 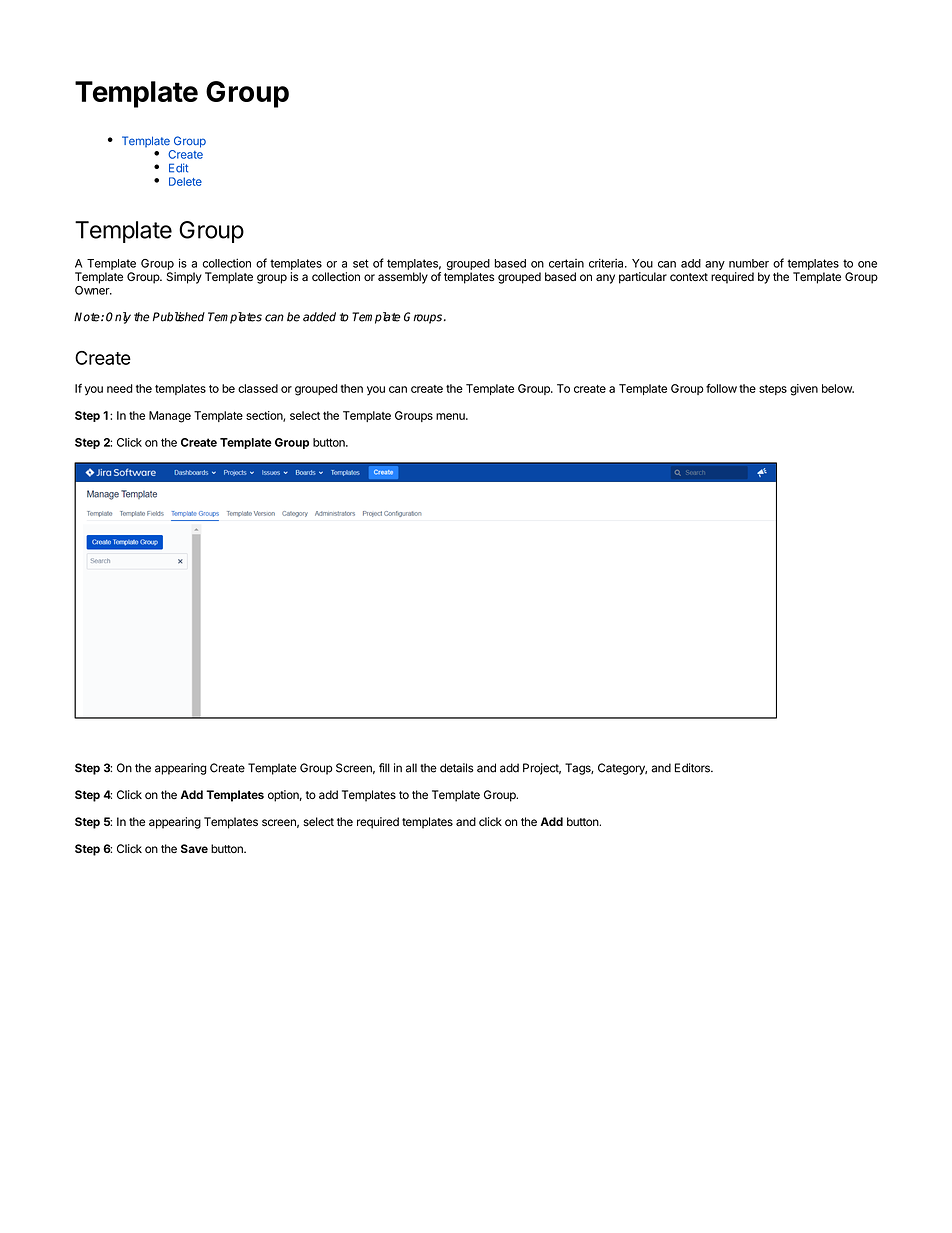 What do you see at coordinates (194, 848) in the page?
I see `Save` at bounding box center [194, 848].
